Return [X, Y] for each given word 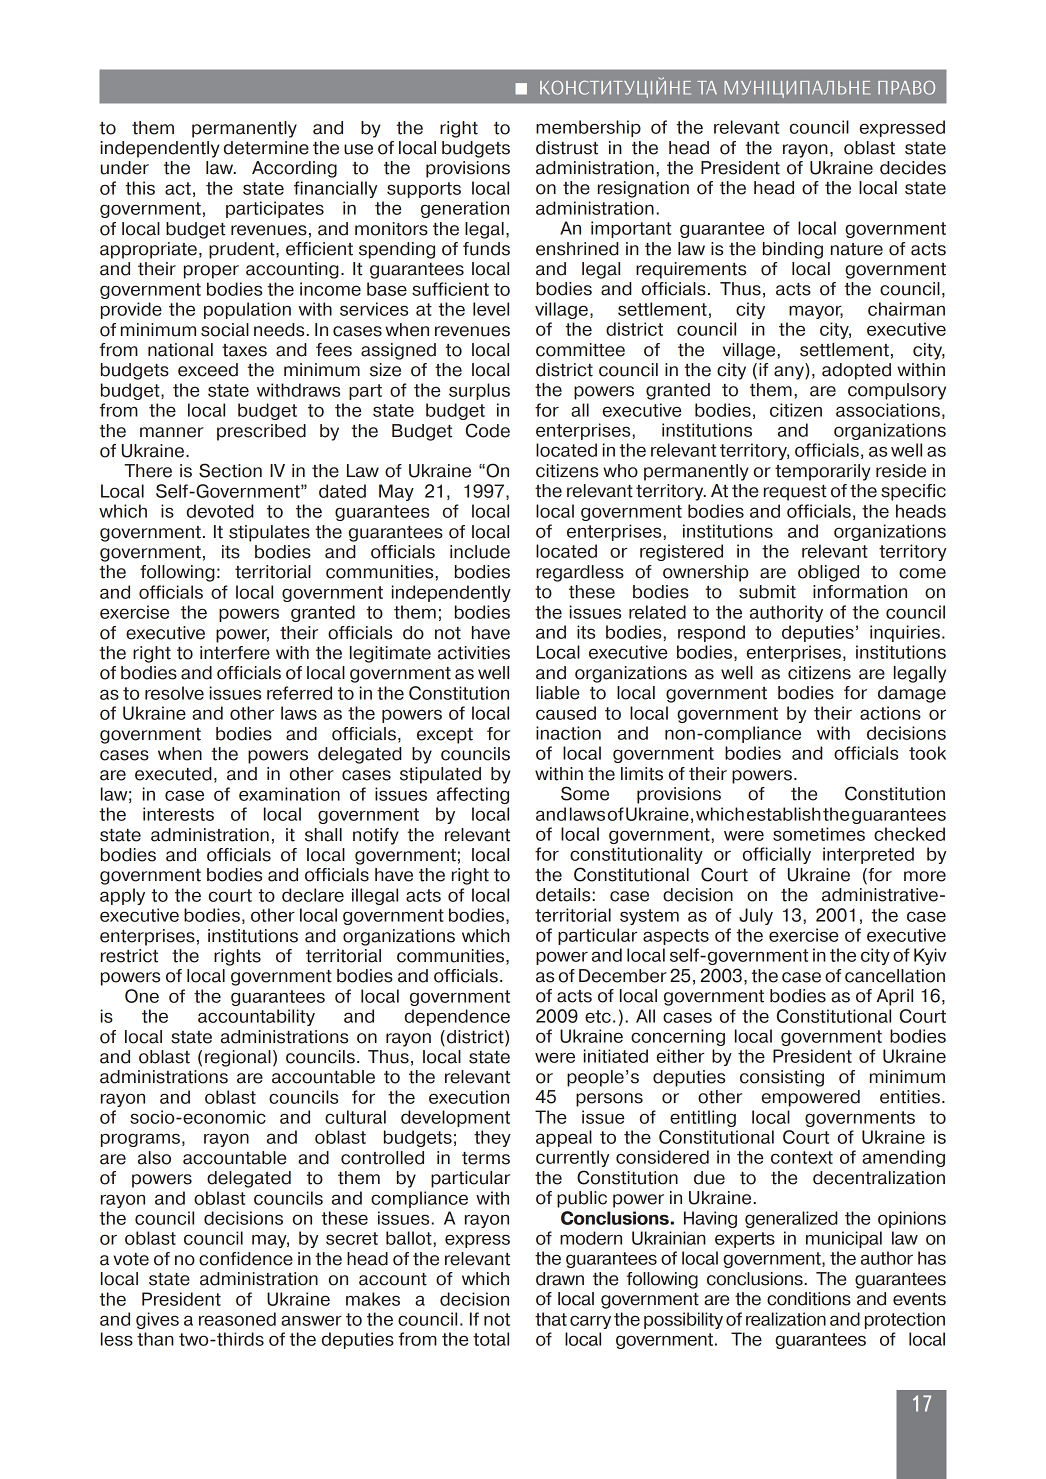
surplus [479, 391]
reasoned [237, 1319]
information [860, 592]
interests [178, 814]
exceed [208, 370]
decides [913, 168]
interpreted [868, 855]
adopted [856, 371]
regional [238, 1058]
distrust [567, 148]
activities [474, 653]
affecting [473, 795]
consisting [782, 1078]
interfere [235, 653]
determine [266, 148]
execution [469, 1097]
